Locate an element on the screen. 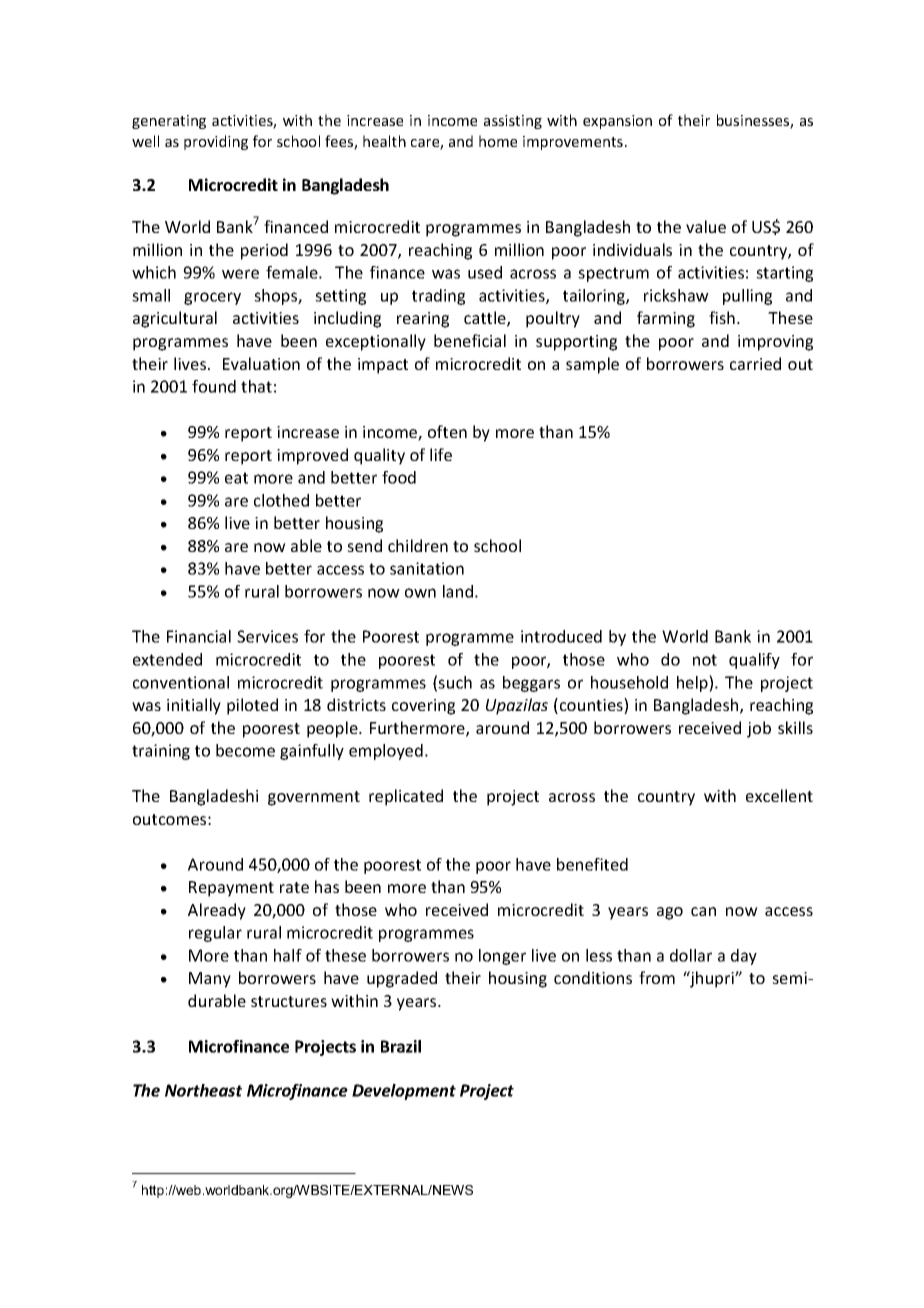 The height and width of the screenshot is (1308, 924). providing is located at coordinates (216, 142).
